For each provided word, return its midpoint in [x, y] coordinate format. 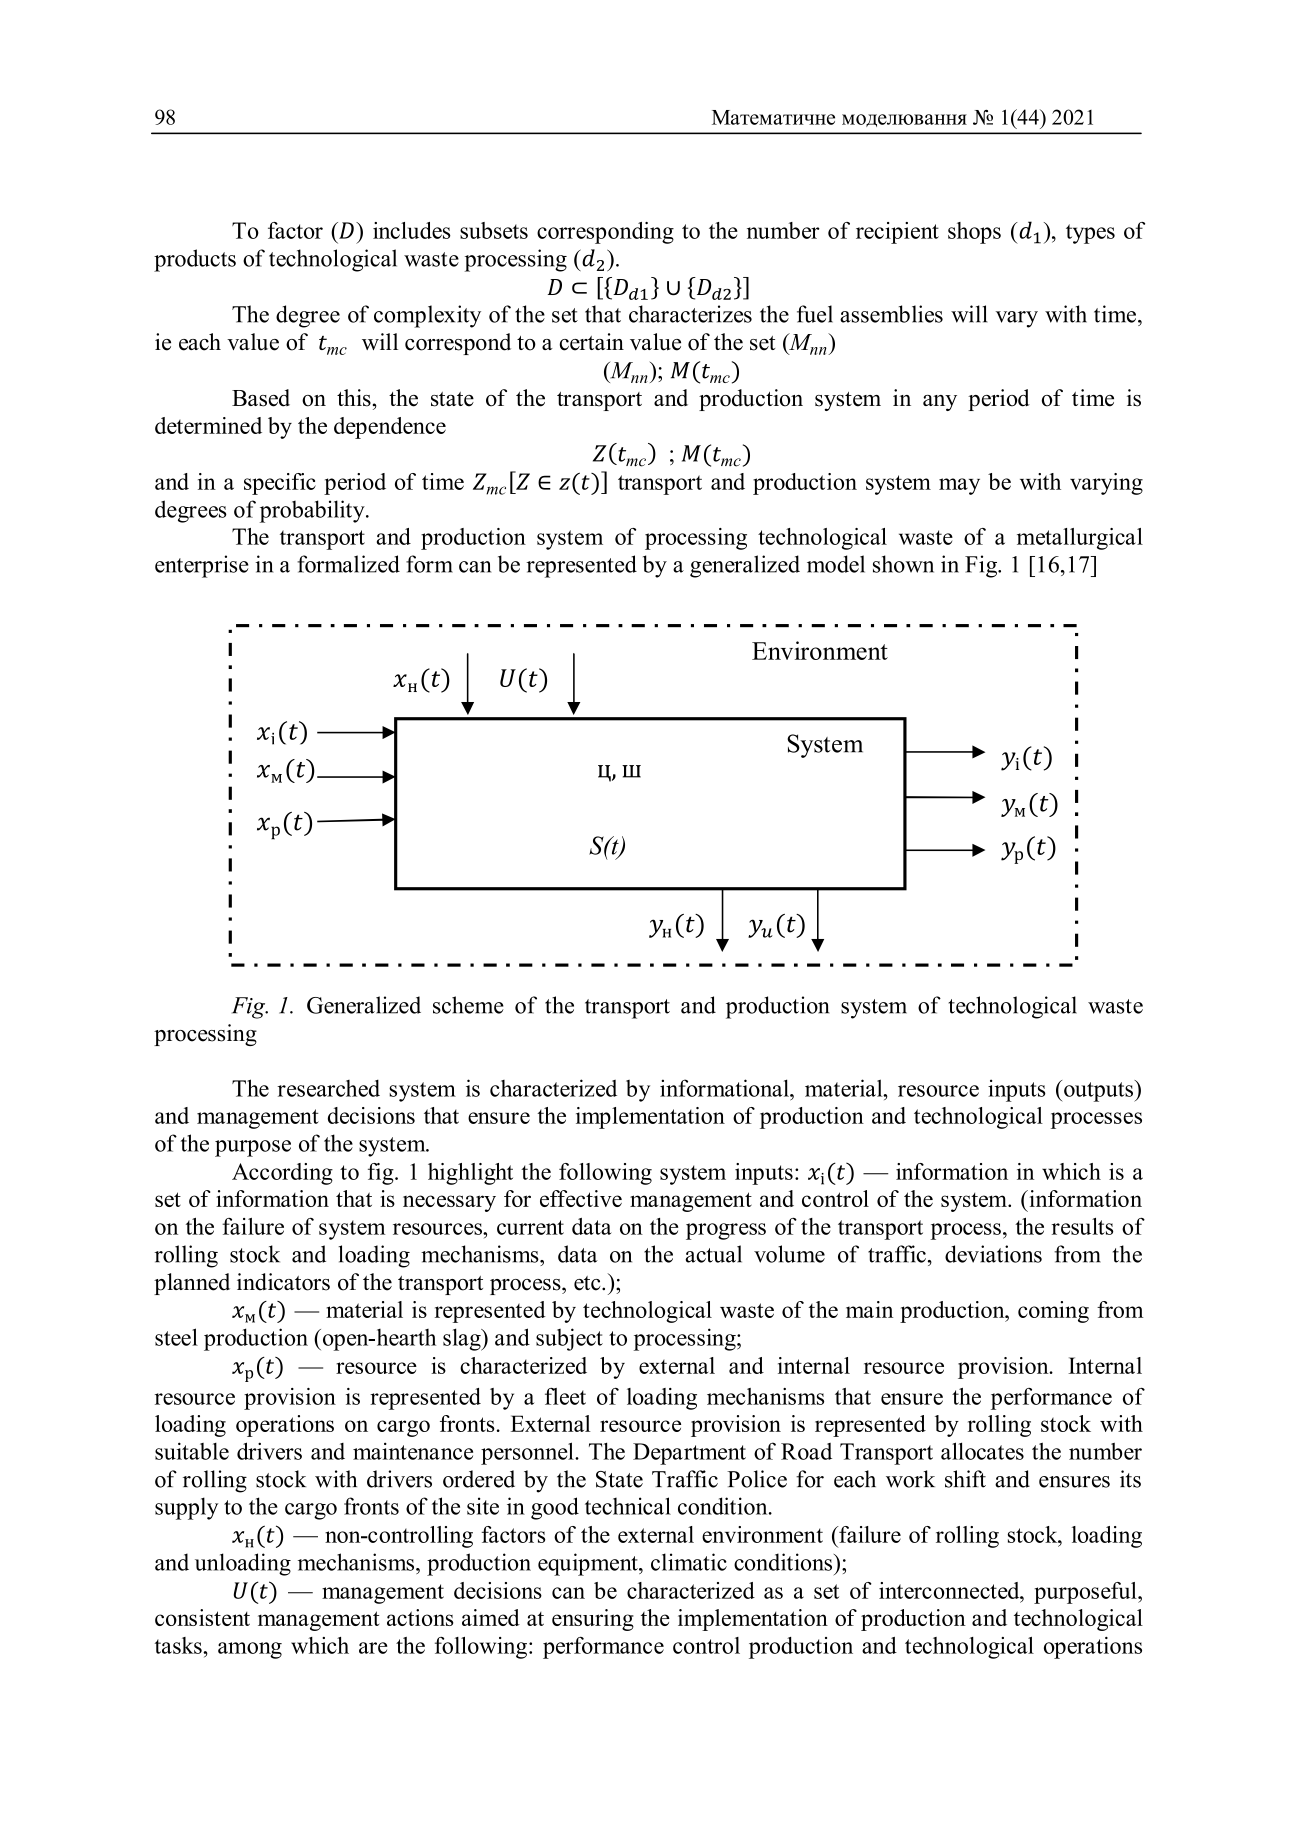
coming [1053, 1312]
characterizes [690, 314]
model [836, 564]
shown [903, 564]
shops [974, 233]
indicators [283, 1282]
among [250, 1650]
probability [313, 511]
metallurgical [1080, 539]
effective [581, 1198]
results [1082, 1226]
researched [328, 1088]
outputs [1098, 1091]
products [195, 260]
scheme [468, 1005]
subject [569, 1339]
